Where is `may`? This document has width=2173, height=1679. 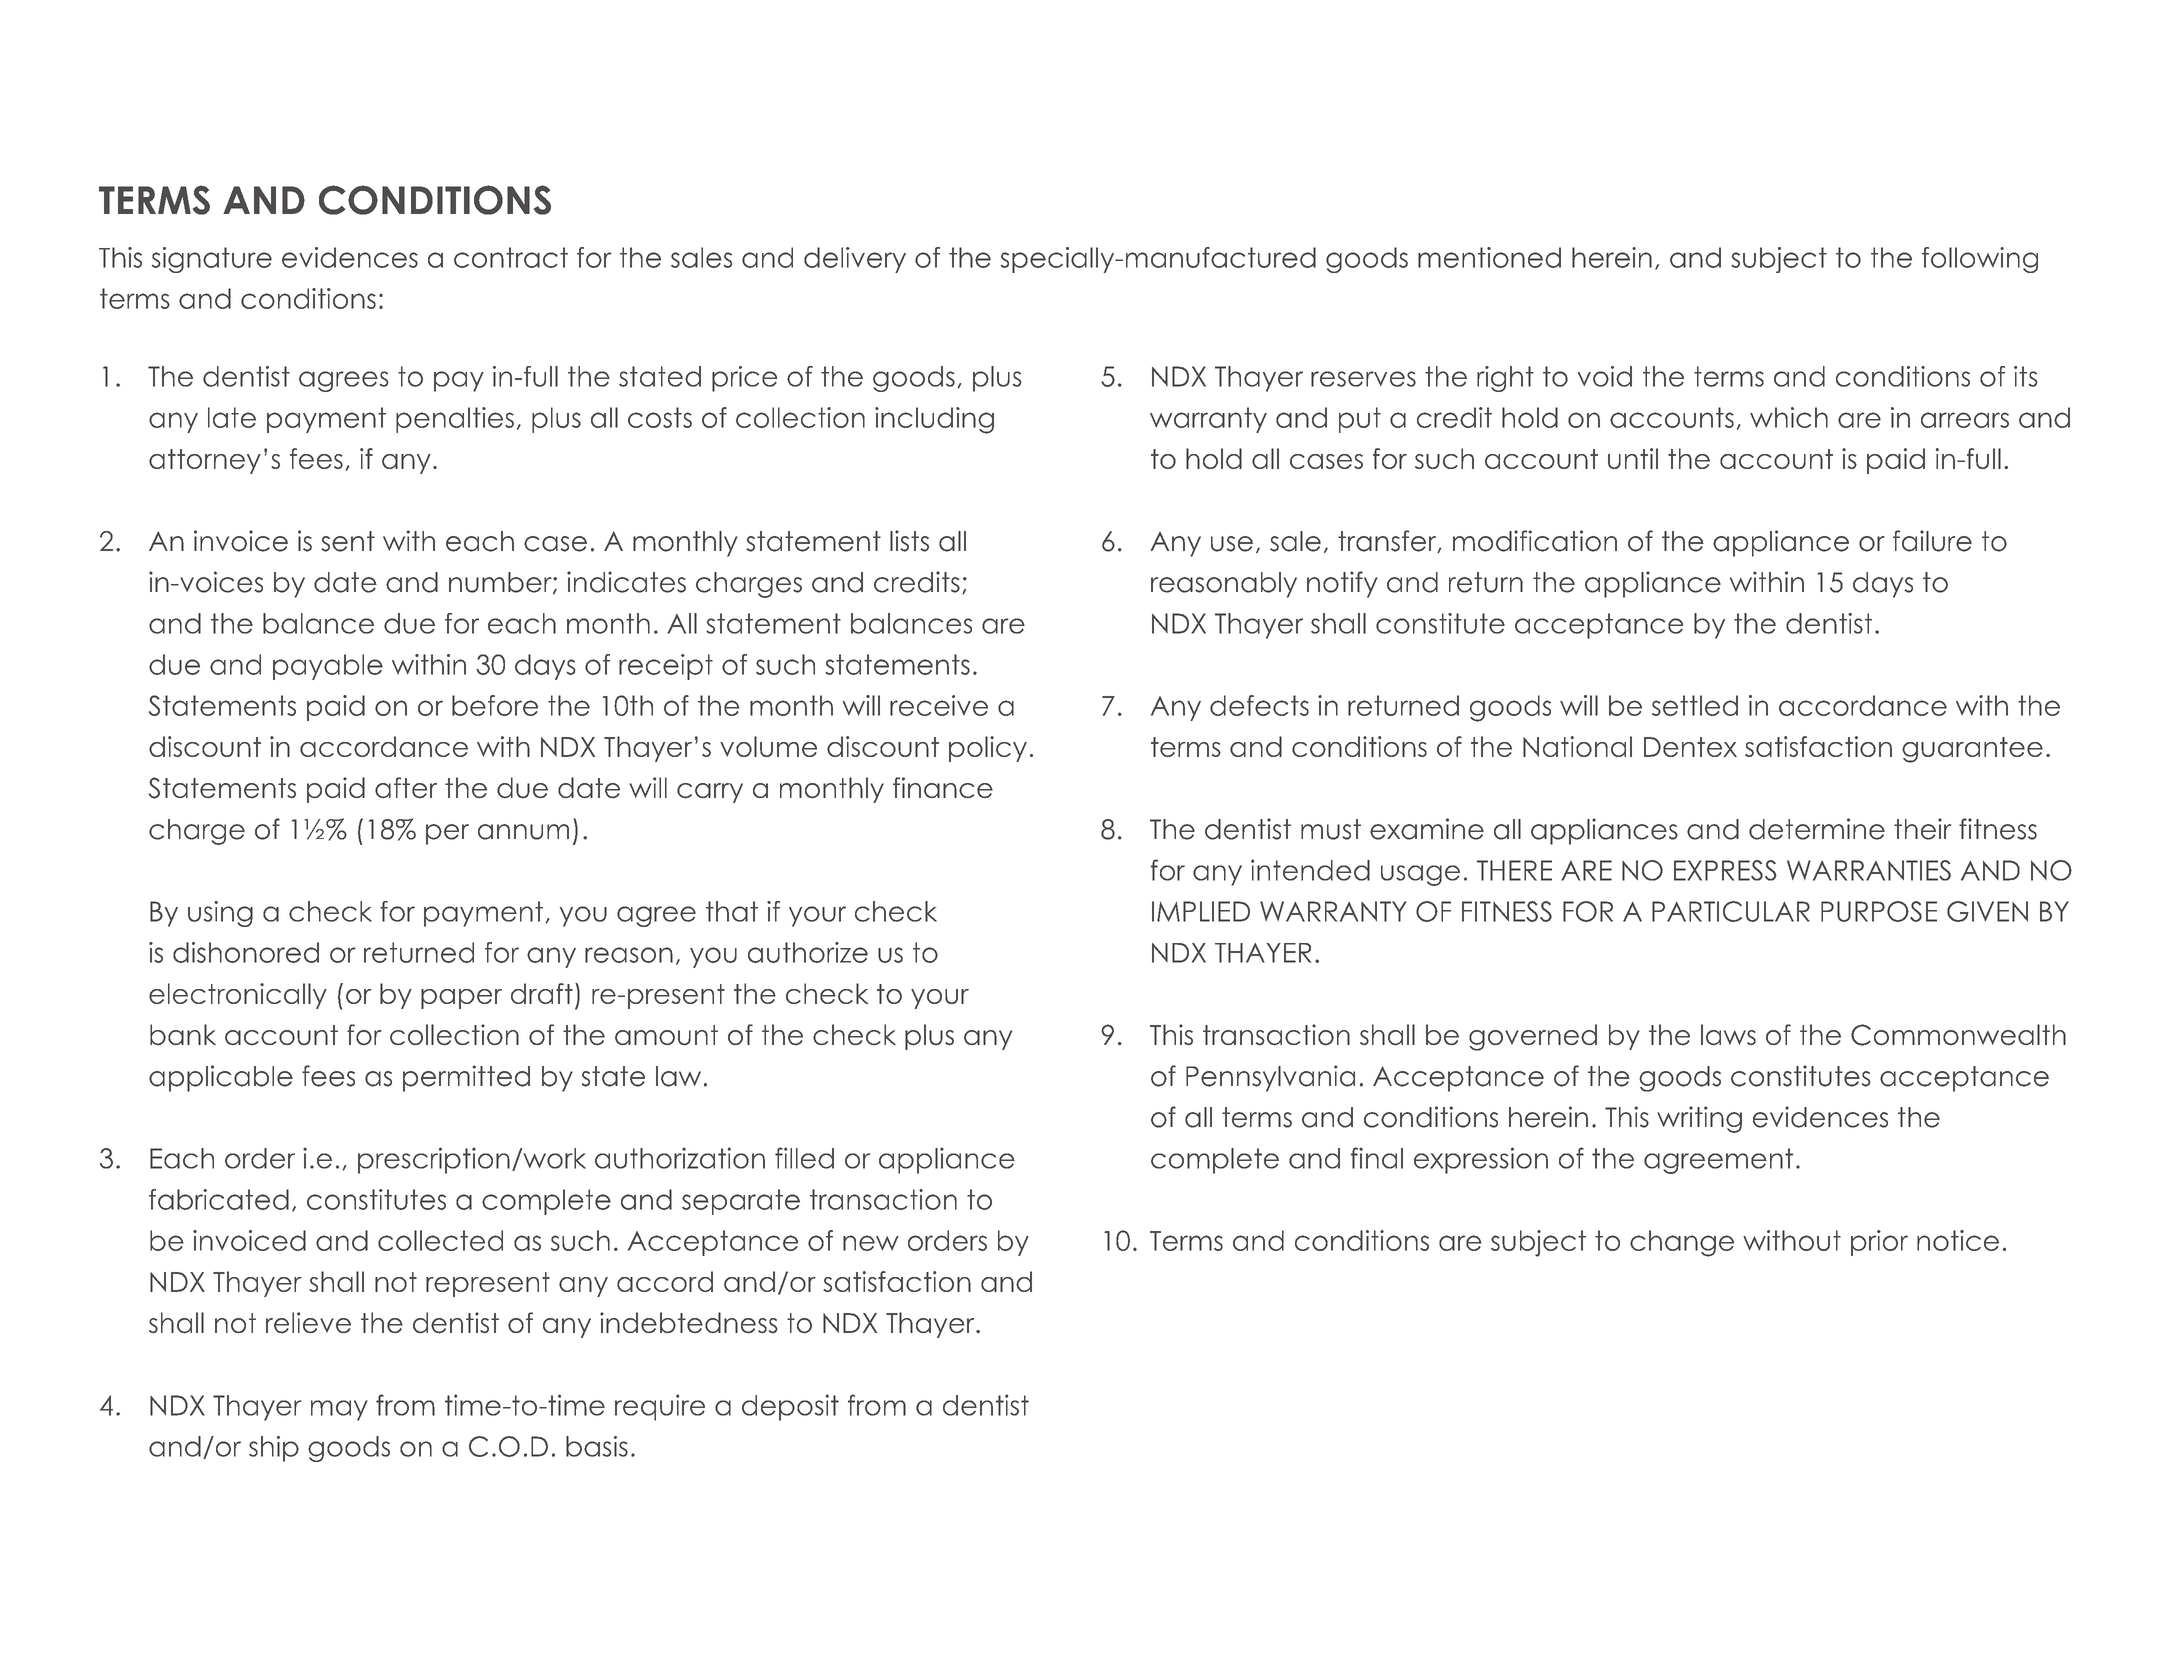 may is located at coordinates (339, 1410).
